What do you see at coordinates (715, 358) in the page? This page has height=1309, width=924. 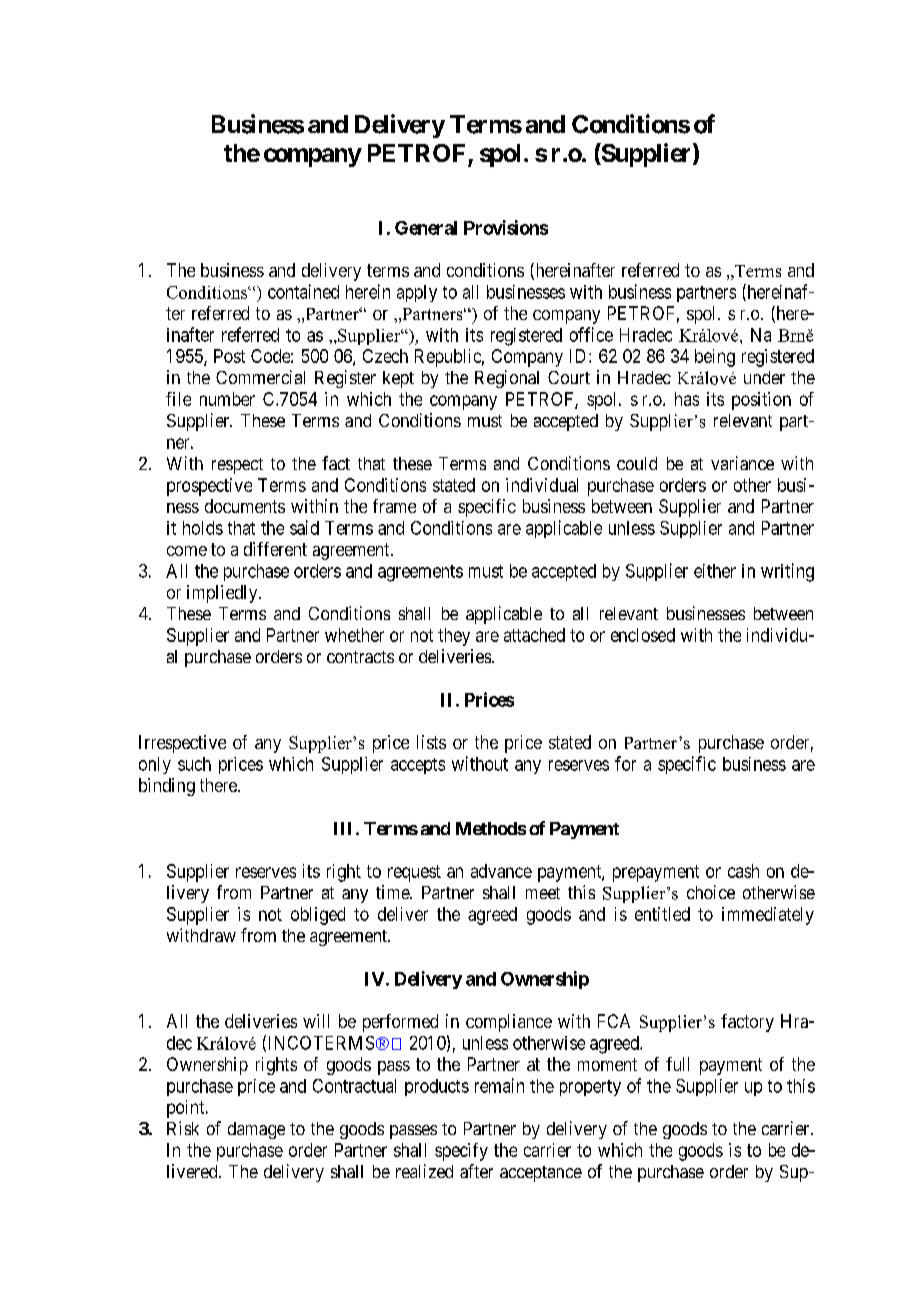 I see `being` at bounding box center [715, 358].
